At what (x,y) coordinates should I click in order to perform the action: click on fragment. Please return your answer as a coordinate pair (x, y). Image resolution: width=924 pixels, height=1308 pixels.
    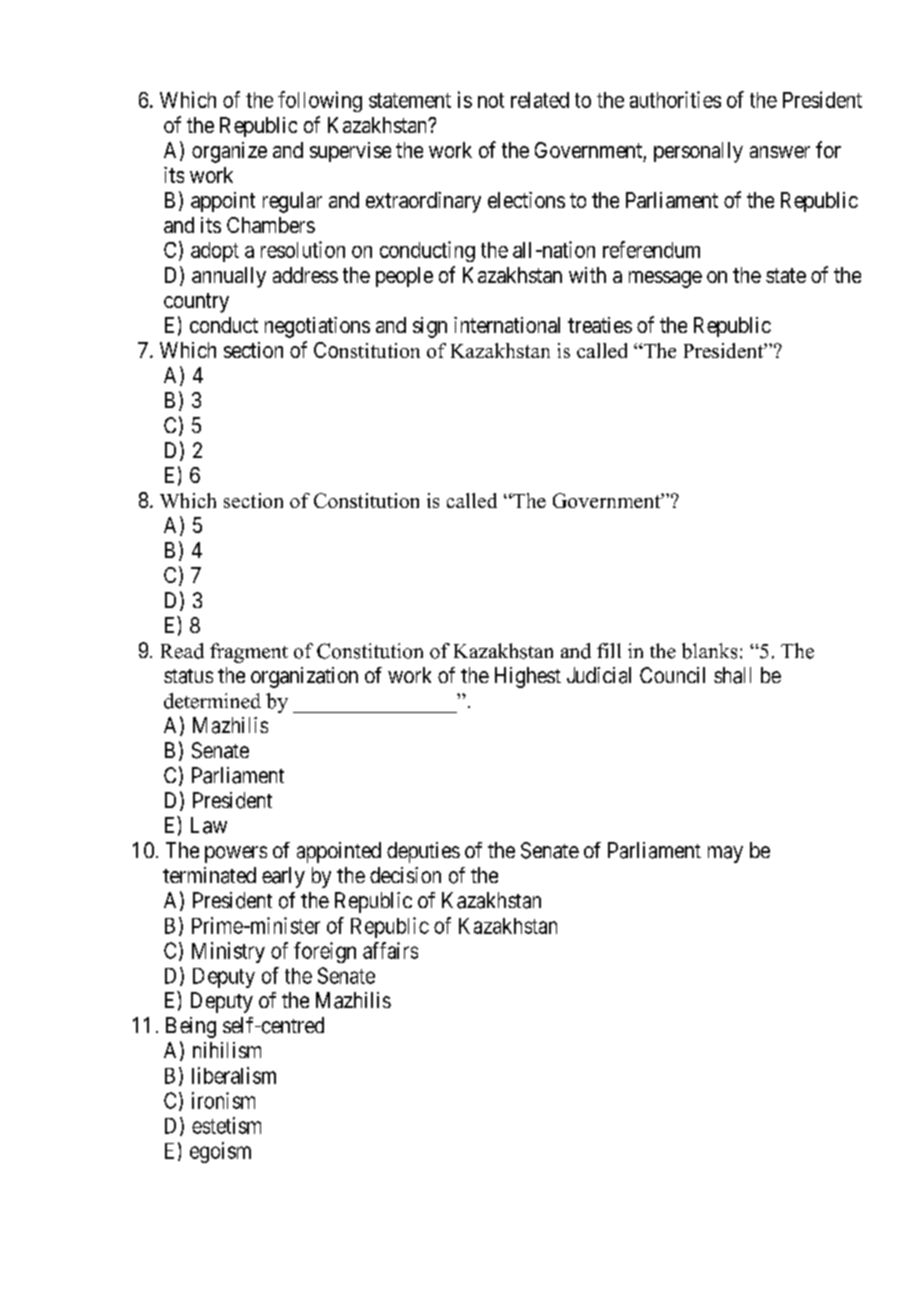
    Looking at the image, I should click on (249, 653).
